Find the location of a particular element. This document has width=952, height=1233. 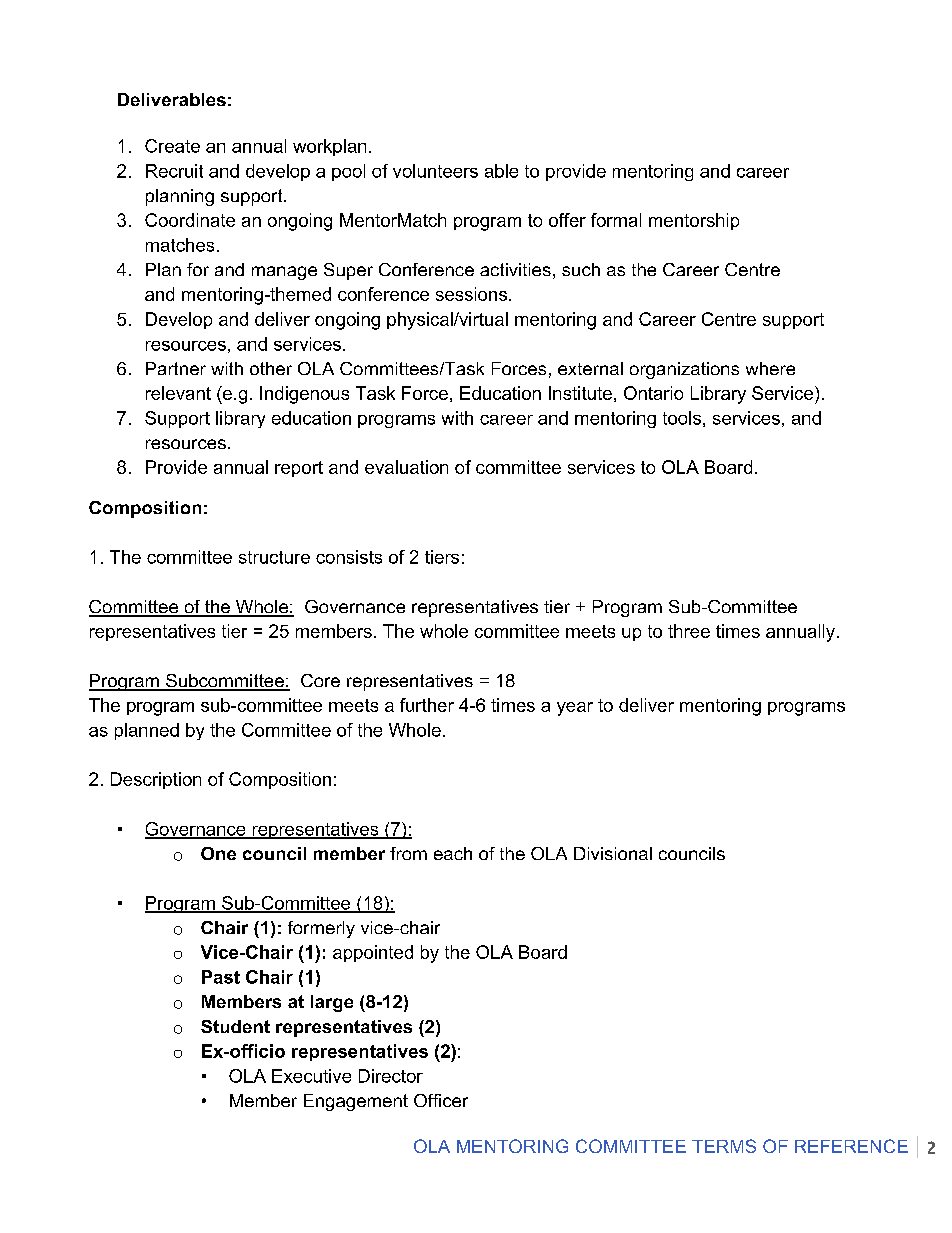

relevant is located at coordinates (178, 393).
